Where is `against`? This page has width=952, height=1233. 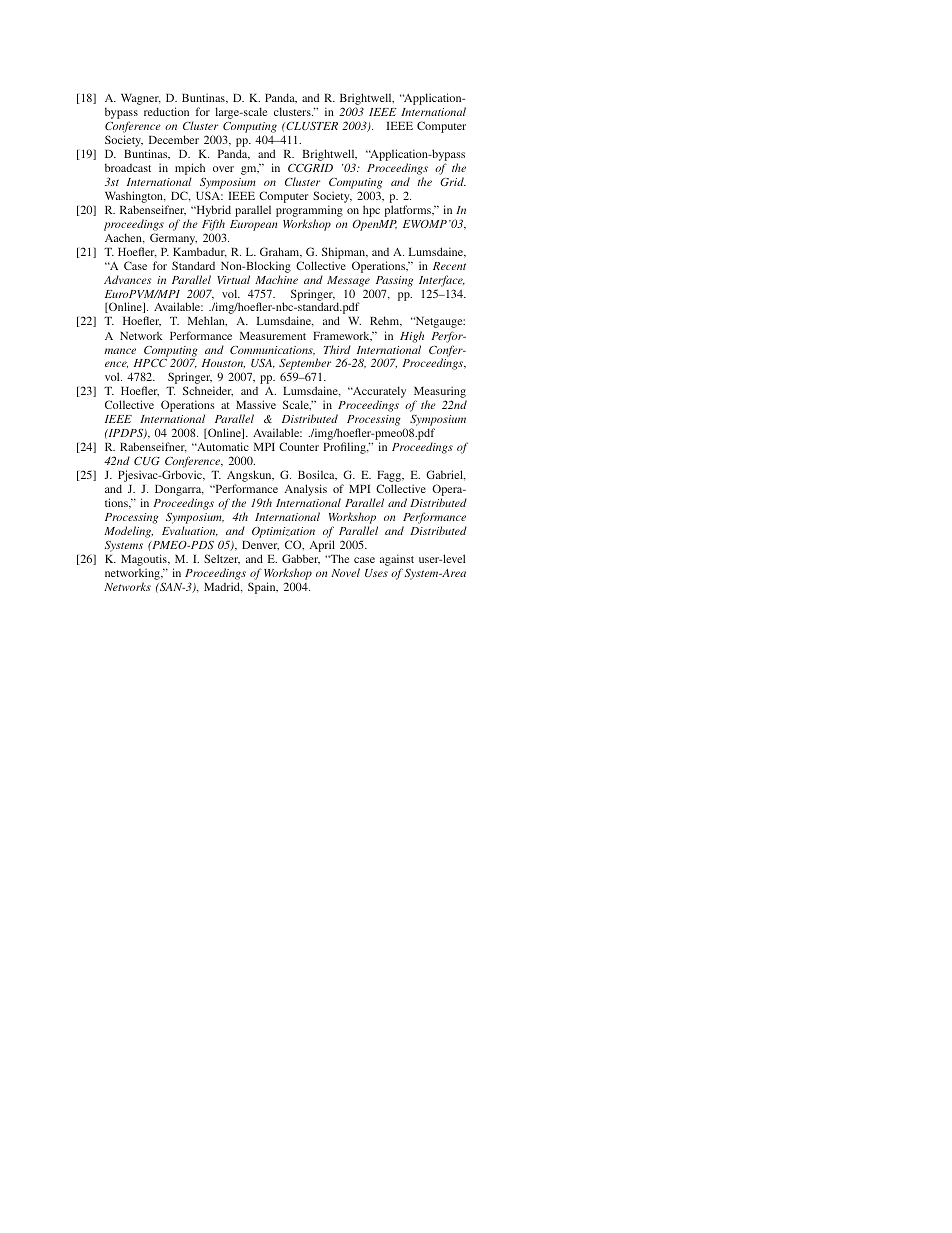
against is located at coordinates (397, 560).
